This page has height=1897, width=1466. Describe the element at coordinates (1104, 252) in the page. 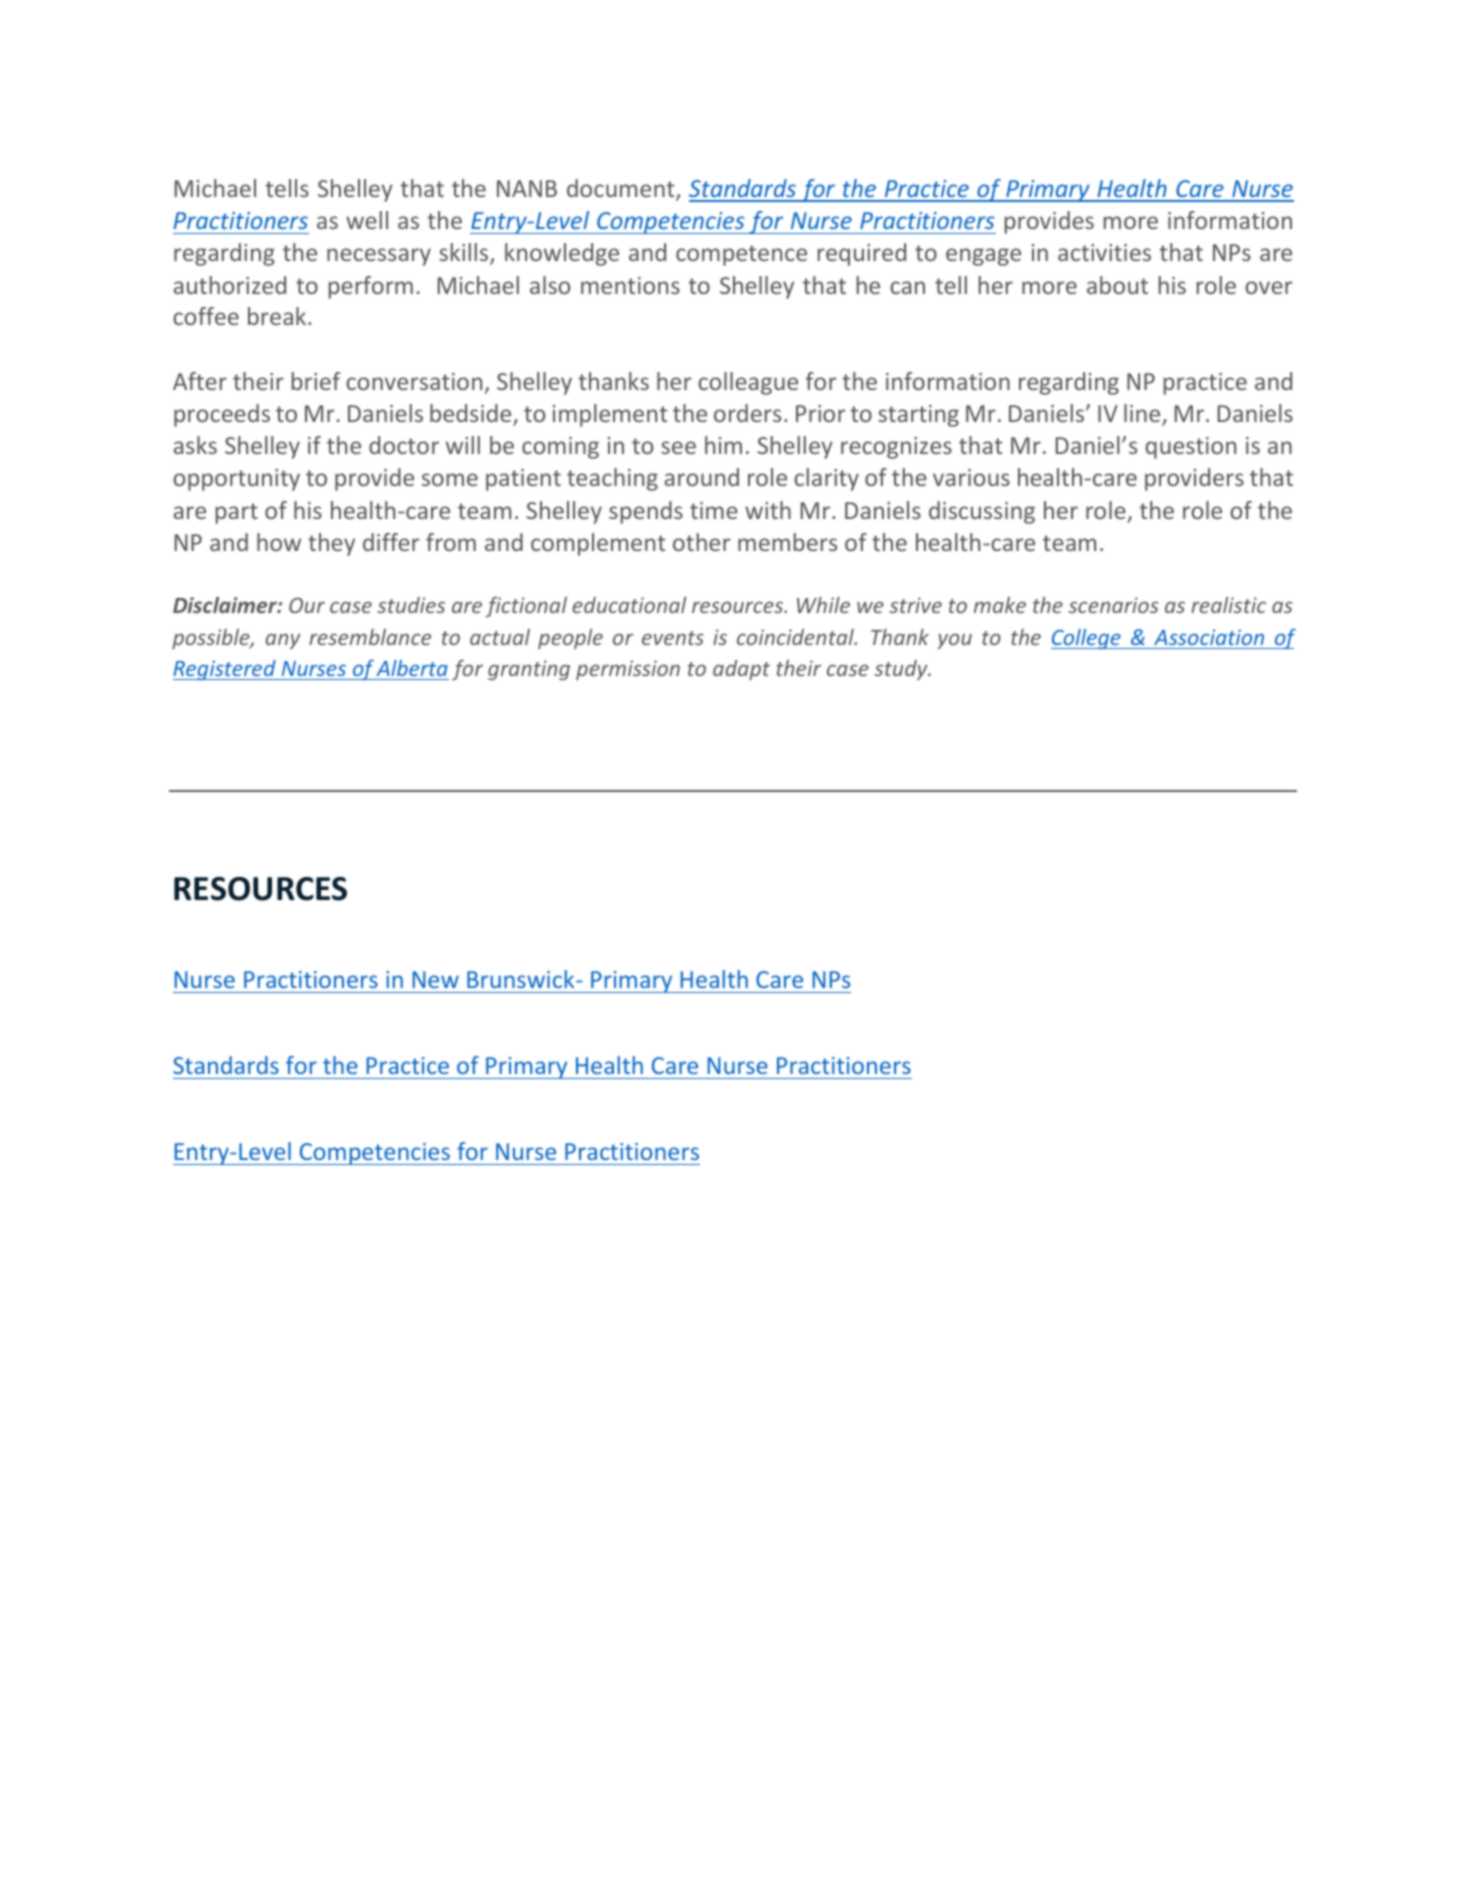

I see `activities` at that location.
